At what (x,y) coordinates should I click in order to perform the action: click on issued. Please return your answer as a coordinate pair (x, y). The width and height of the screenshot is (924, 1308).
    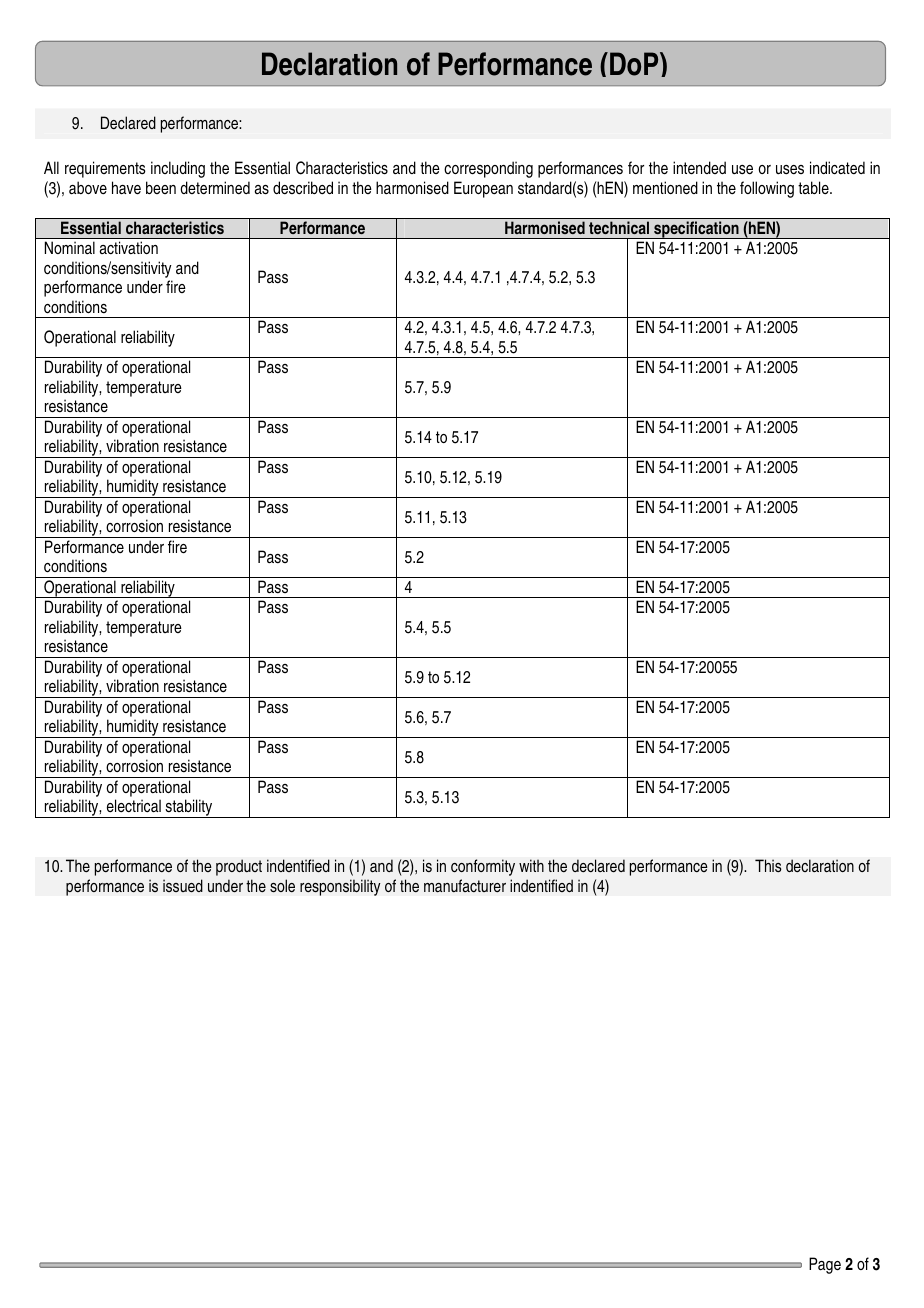
    Looking at the image, I should click on (183, 886).
